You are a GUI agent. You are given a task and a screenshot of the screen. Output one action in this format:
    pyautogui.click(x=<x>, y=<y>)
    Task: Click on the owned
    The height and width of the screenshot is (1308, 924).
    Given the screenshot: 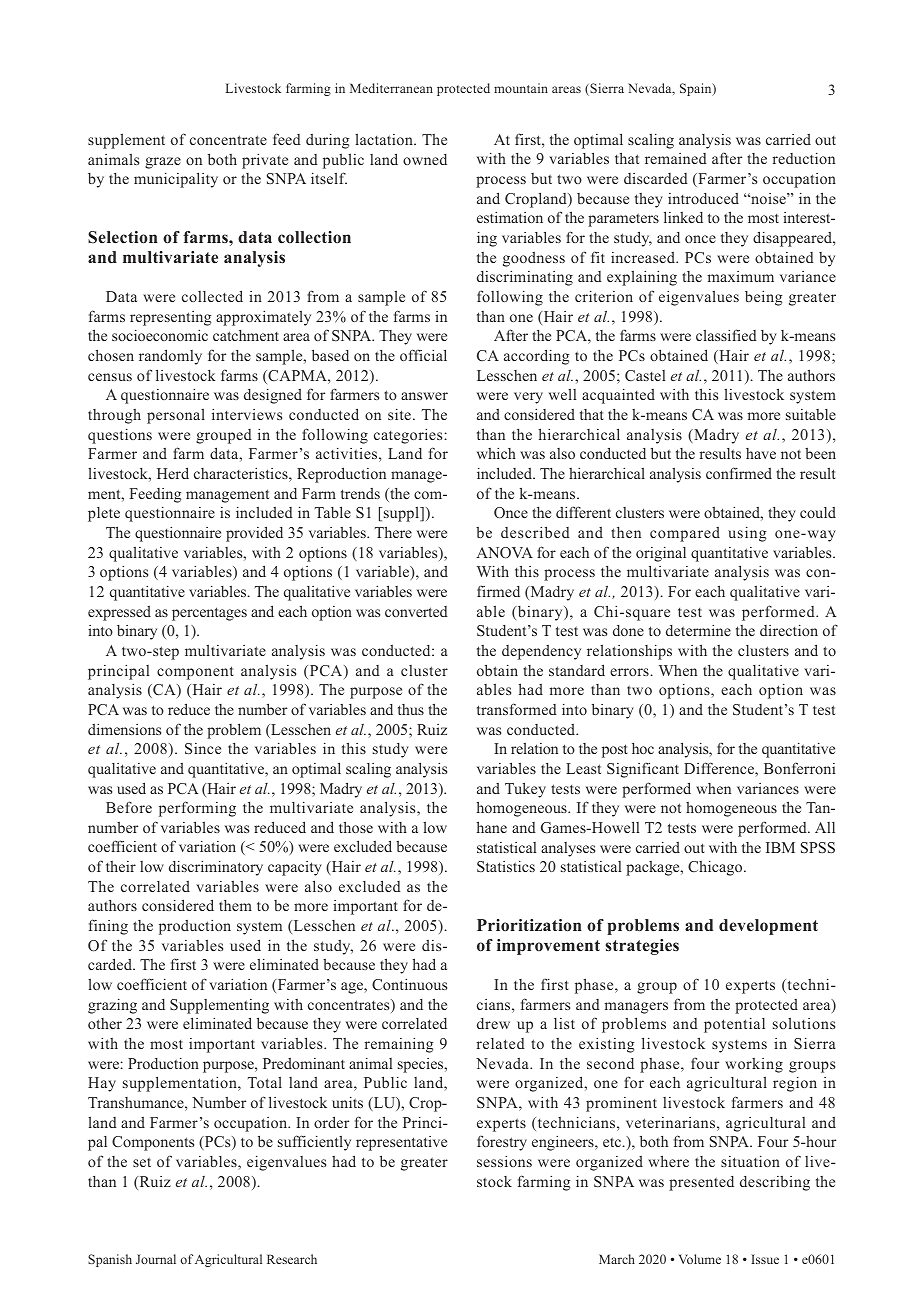 What is the action you would take?
    pyautogui.click(x=425, y=159)
